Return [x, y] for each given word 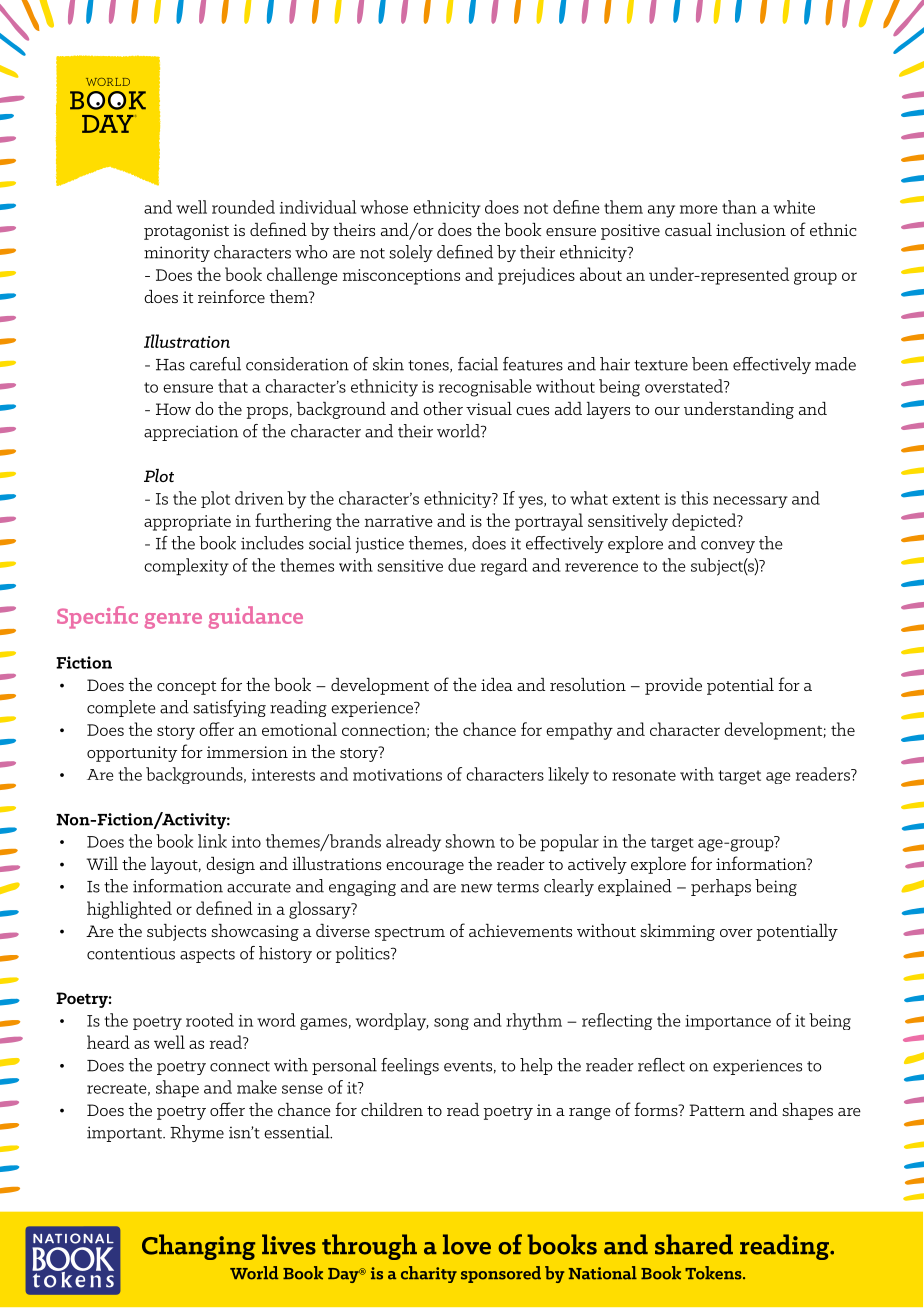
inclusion [751, 229]
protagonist [186, 232]
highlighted [129, 910]
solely [411, 253]
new [477, 888]
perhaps [721, 887]
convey [728, 547]
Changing [198, 1247]
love [467, 1244]
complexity [186, 567]
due [462, 565]
